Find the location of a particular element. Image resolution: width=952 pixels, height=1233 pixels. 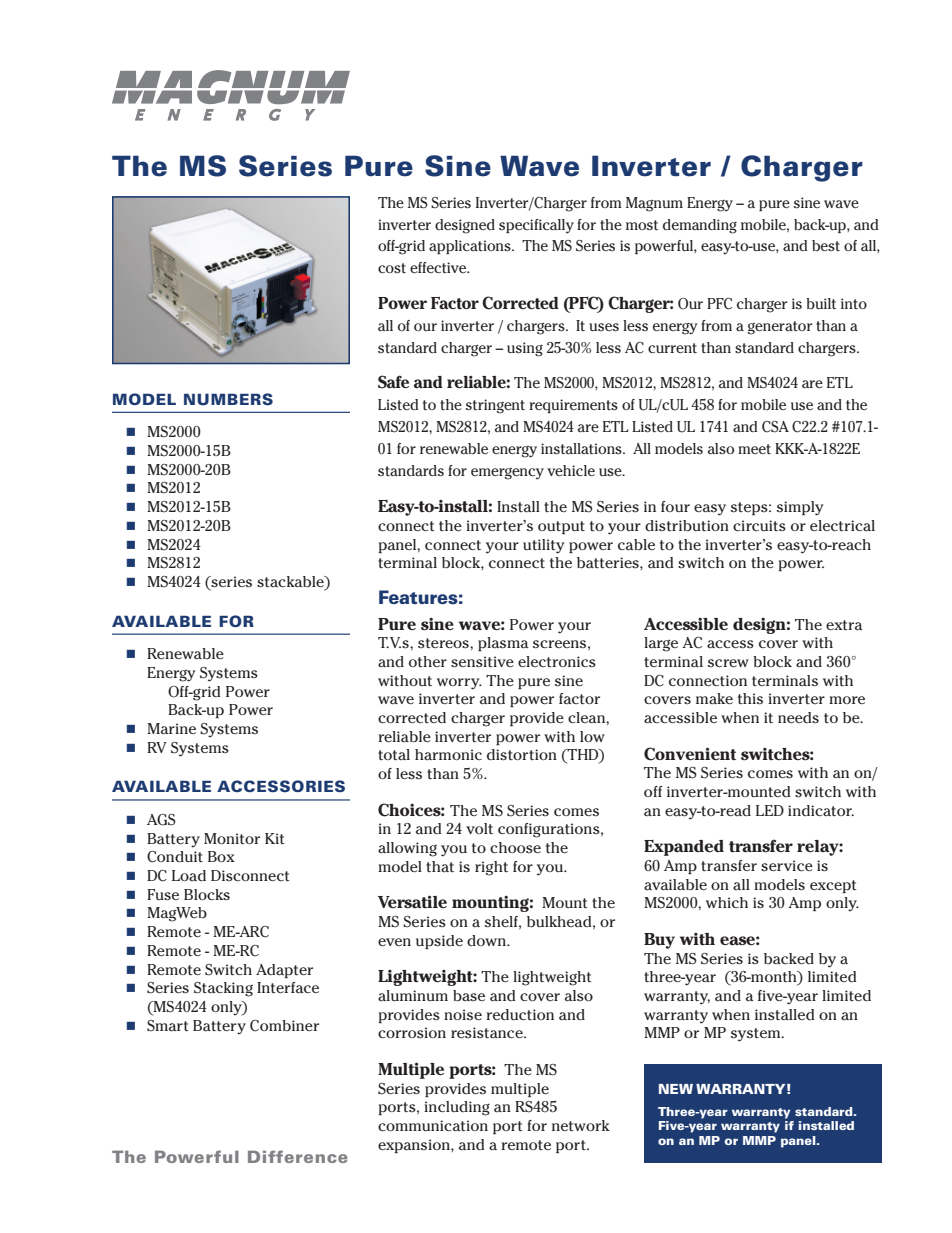

indicator is located at coordinates (821, 811).
